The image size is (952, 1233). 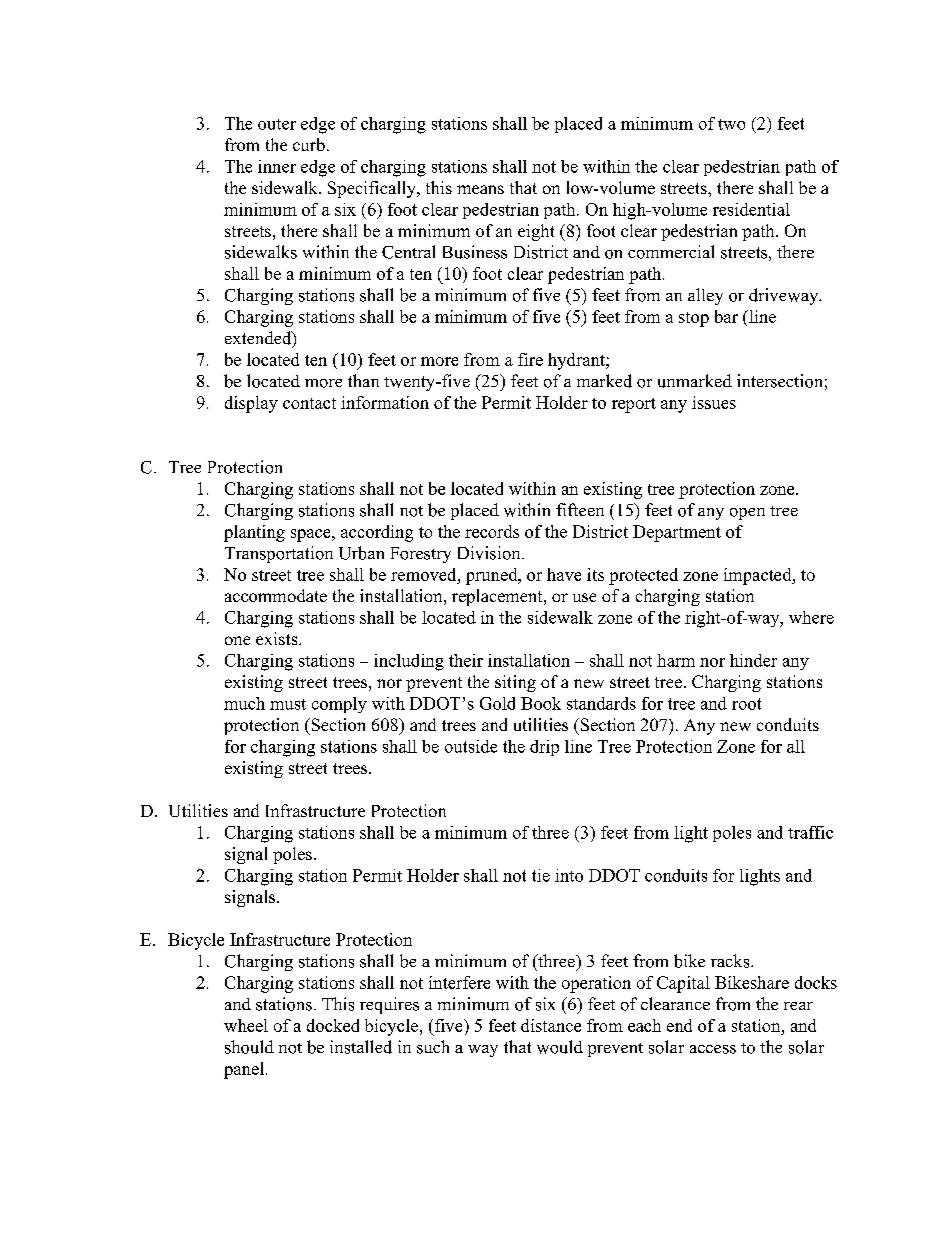 I want to click on accommodate, so click(x=276, y=595).
